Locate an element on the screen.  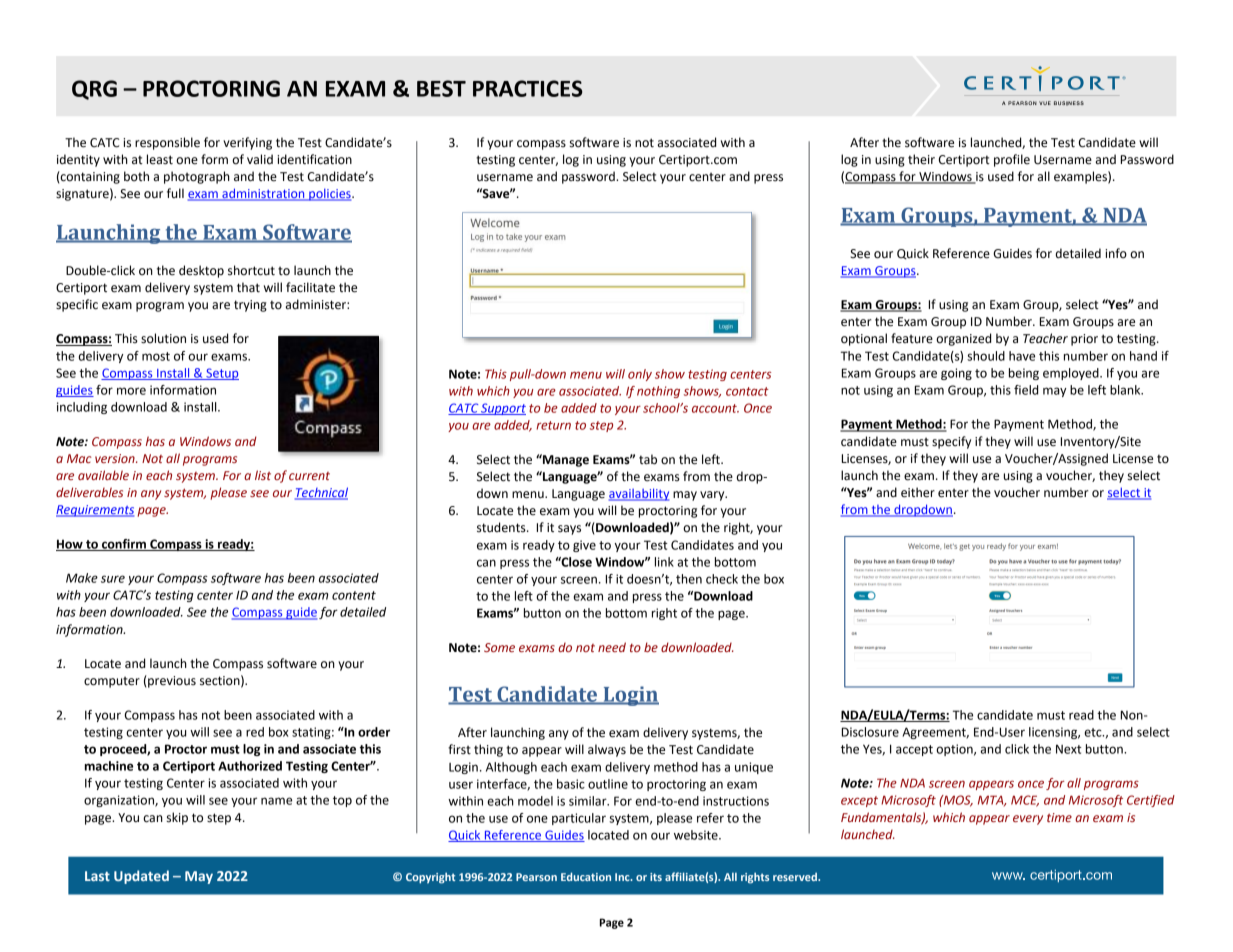
responsible is located at coordinates (167, 143).
